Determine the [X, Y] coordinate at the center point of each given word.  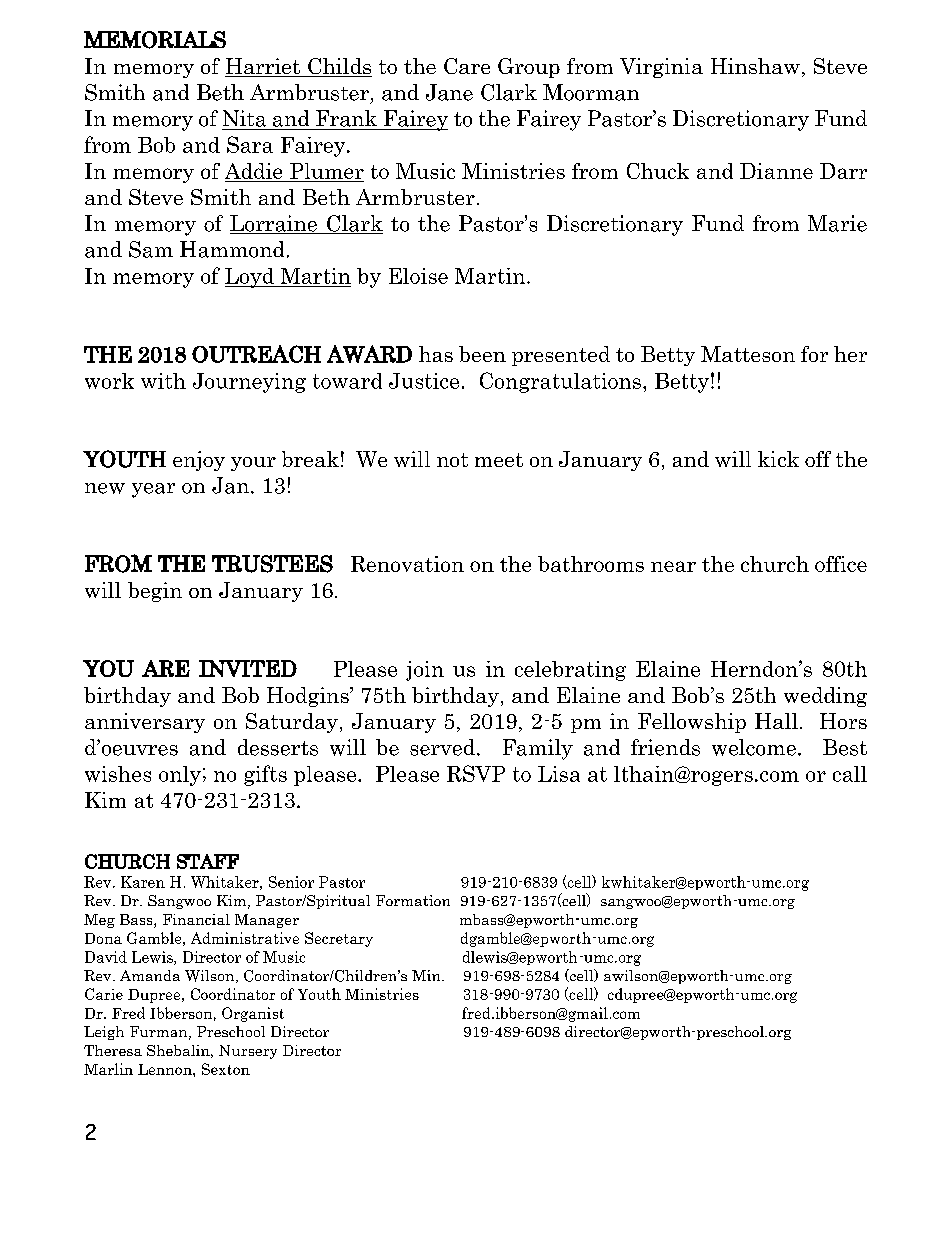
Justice [424, 381]
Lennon [166, 1069]
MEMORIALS [155, 40]
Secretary [339, 939]
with [163, 381]
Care [467, 66]
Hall [776, 721]
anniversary [145, 723]
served [442, 747]
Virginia [661, 68]
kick [778, 459]
